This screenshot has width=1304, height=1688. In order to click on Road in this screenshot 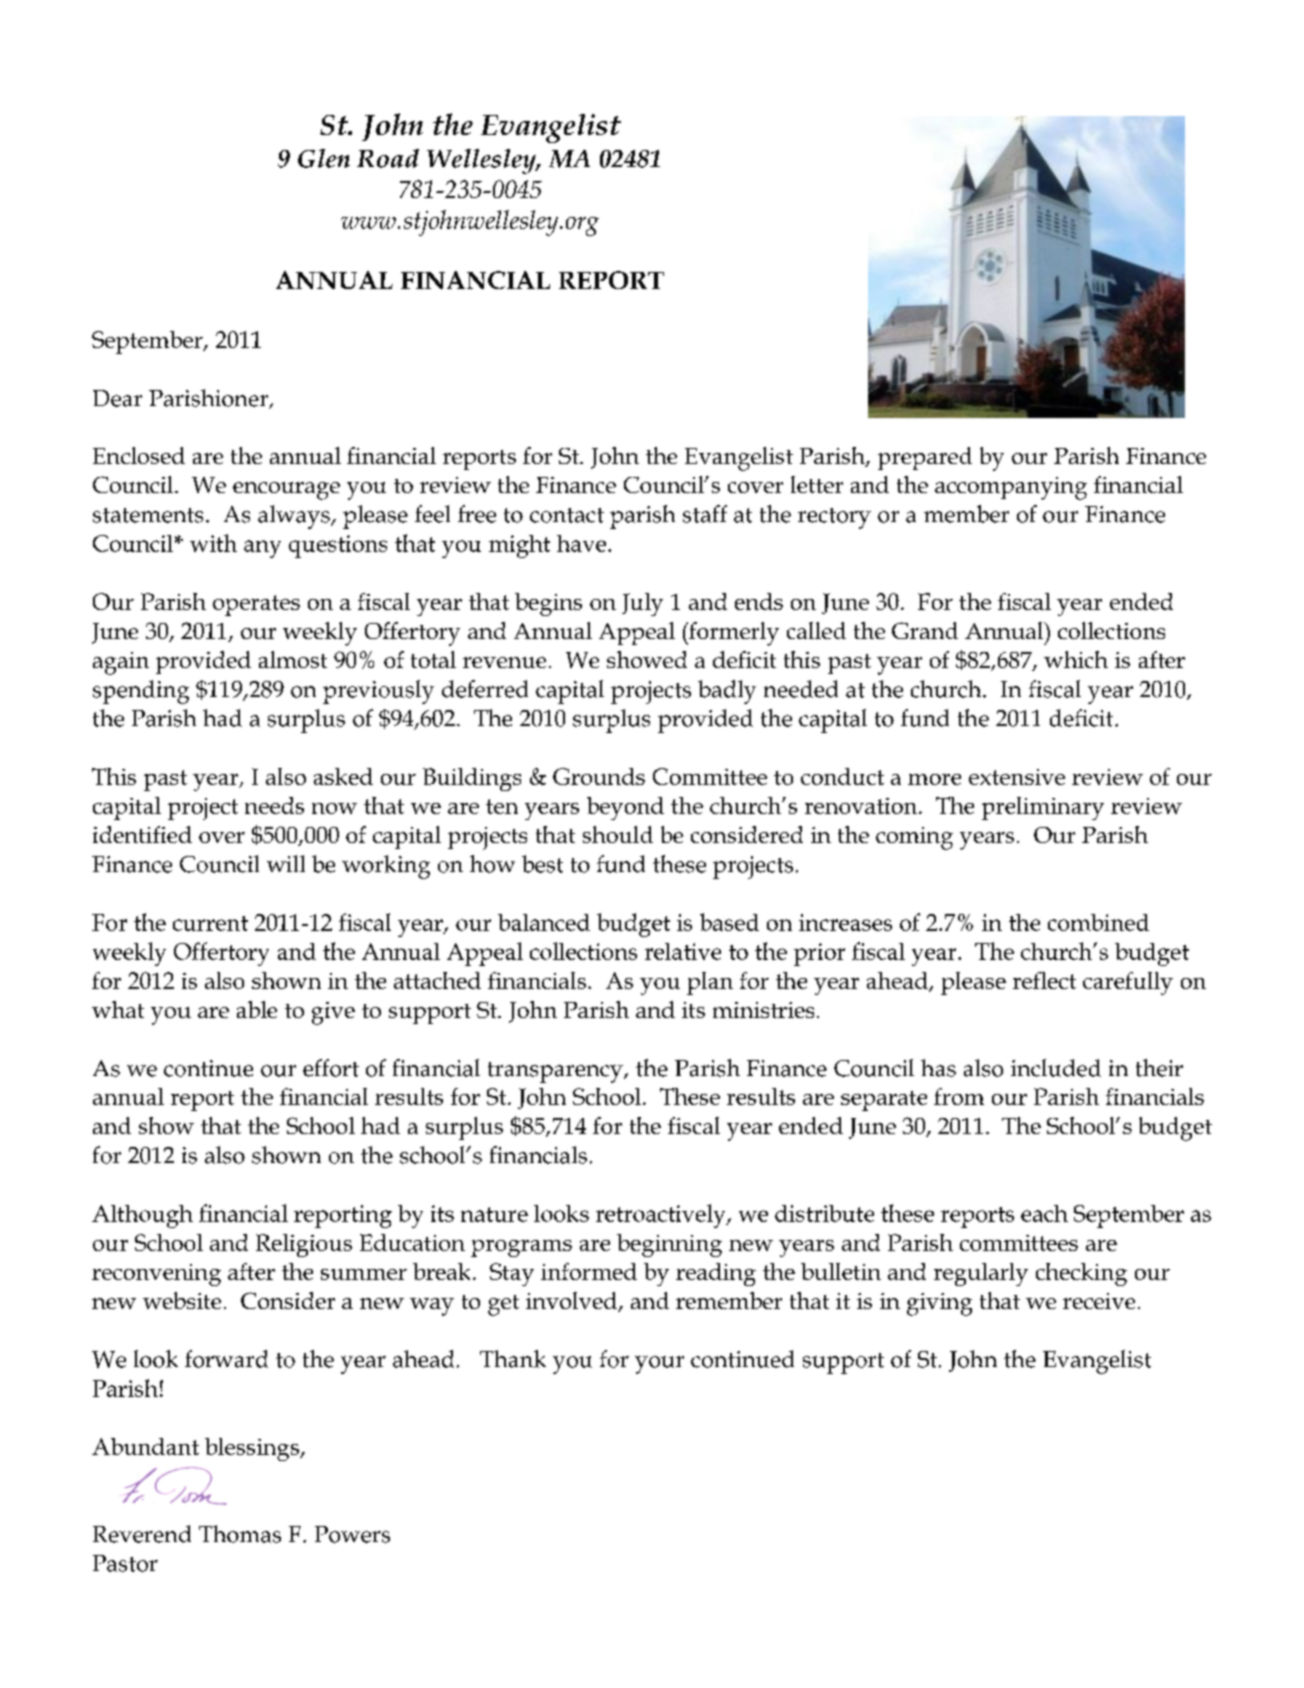, I will do `click(388, 158)`.
